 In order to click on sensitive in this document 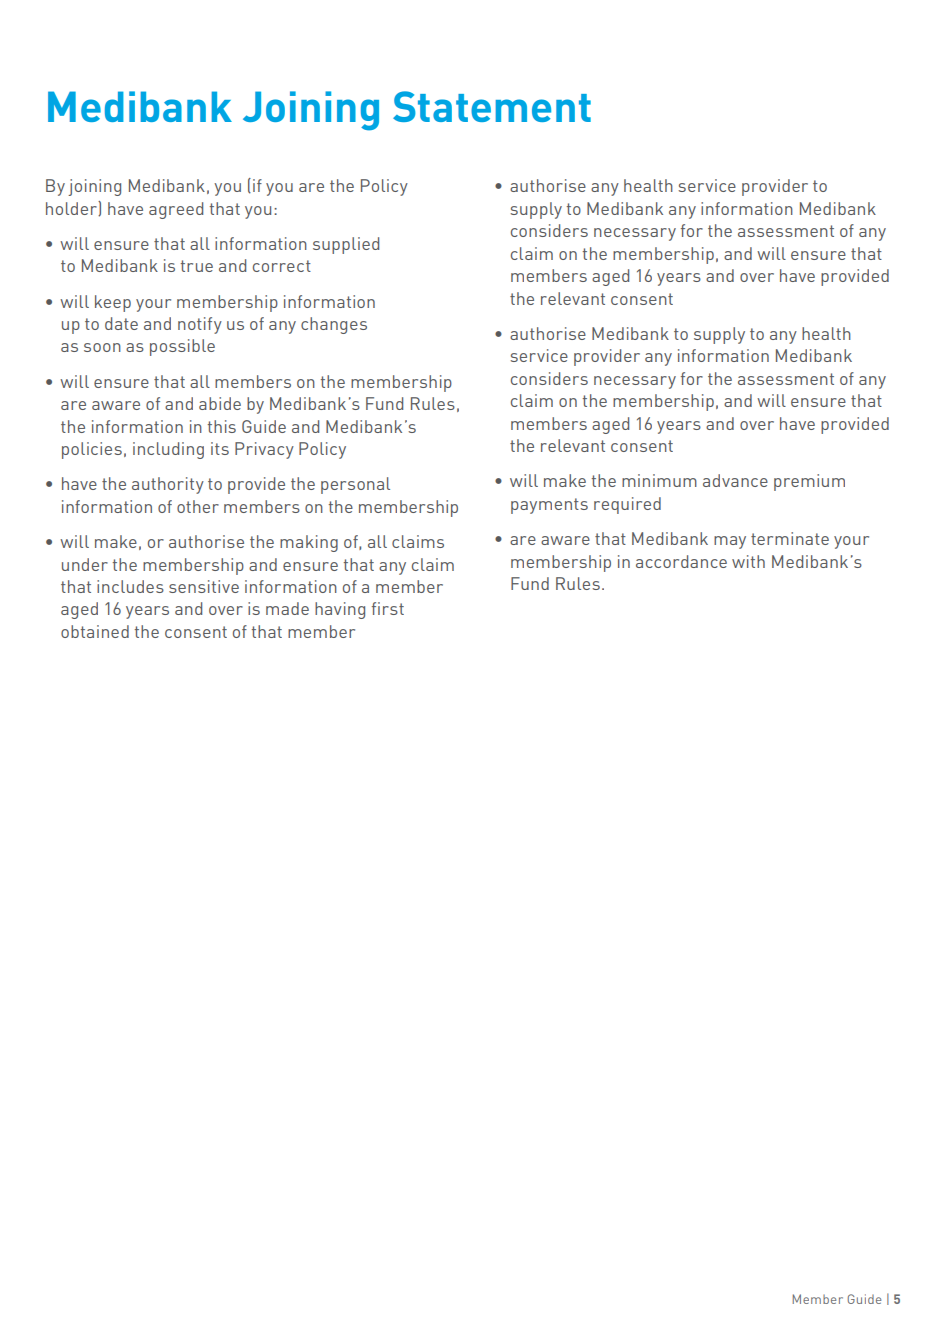, I will do `click(204, 586)`.
